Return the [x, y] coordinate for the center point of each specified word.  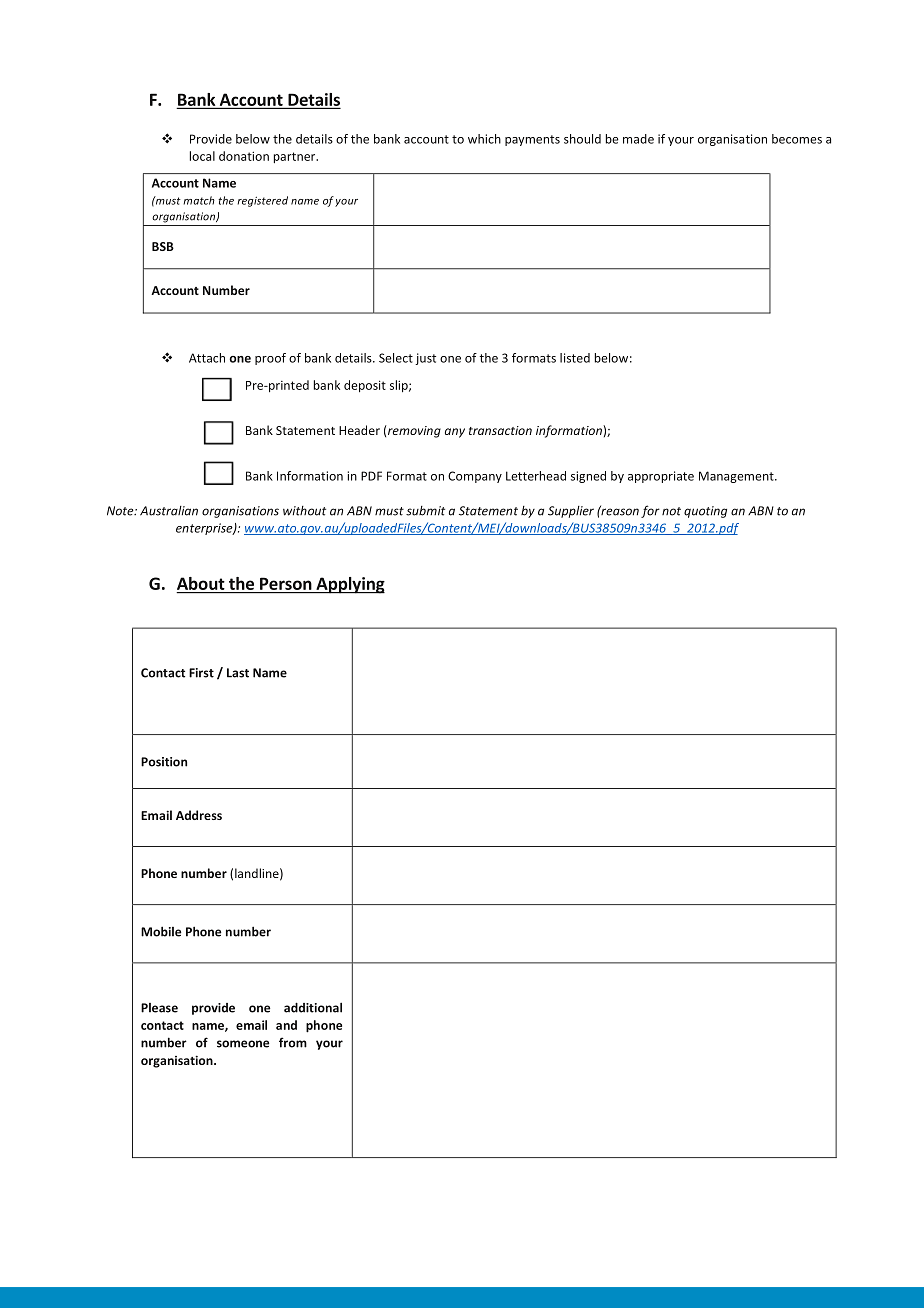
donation [244, 156]
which [484, 139]
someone [243, 1044]
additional [313, 1007]
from [293, 1042]
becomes [797, 139]
